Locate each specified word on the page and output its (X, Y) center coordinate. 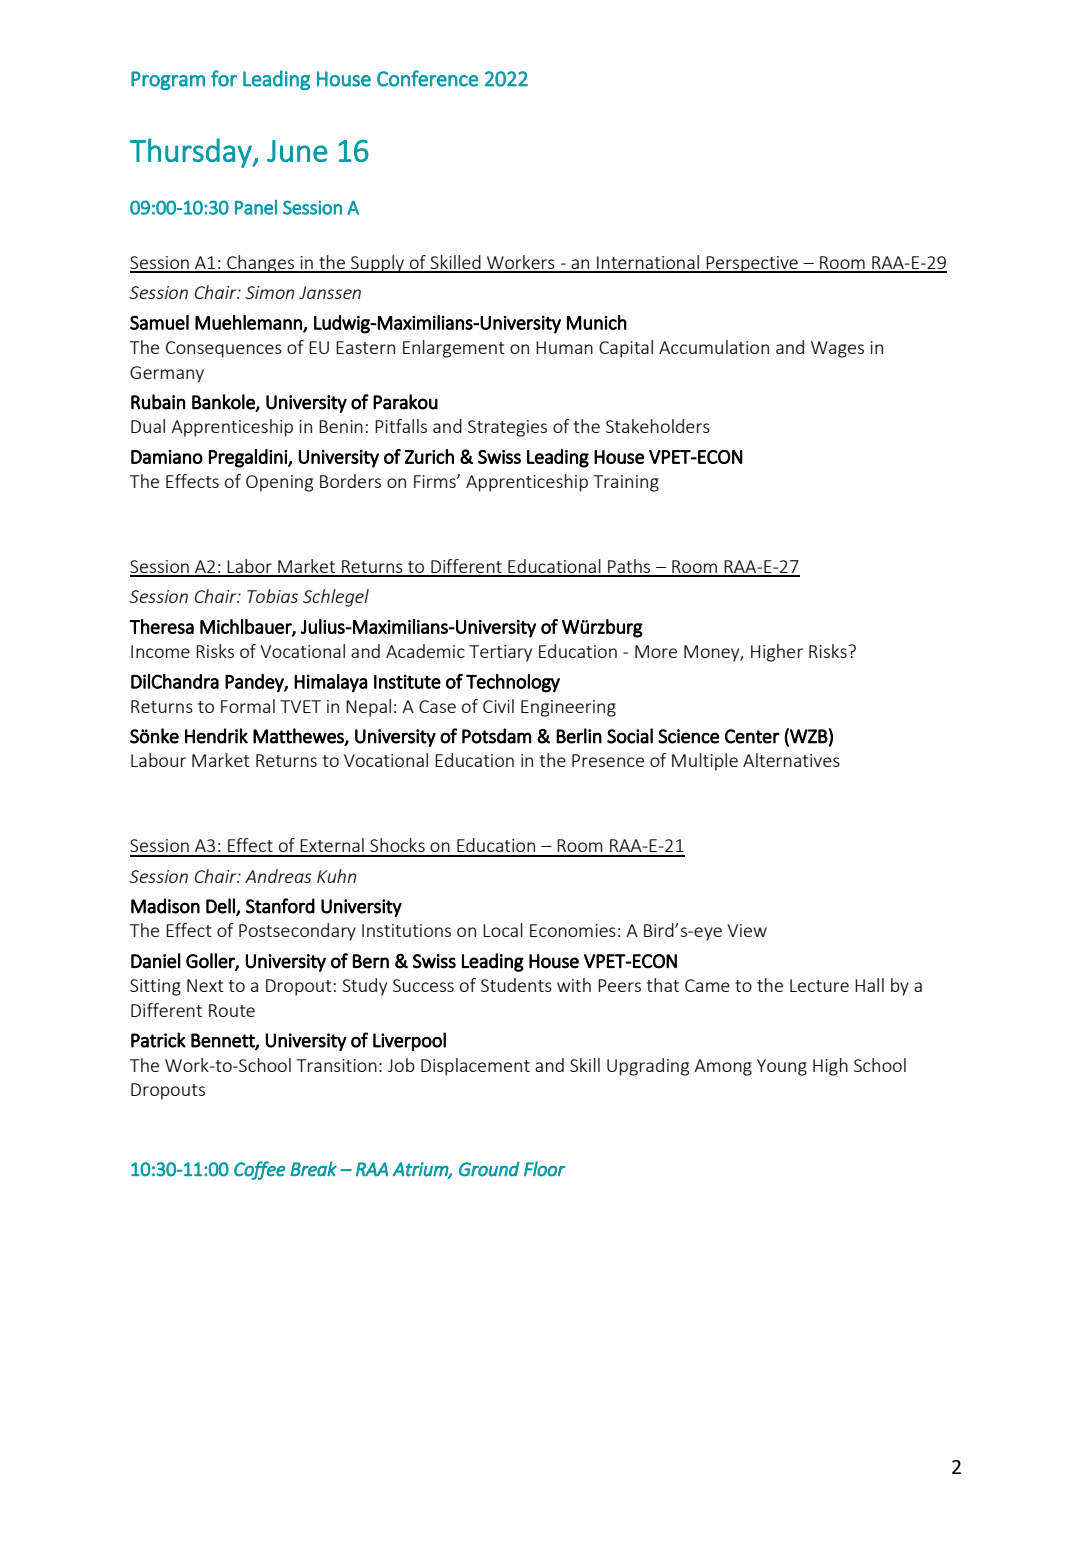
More (656, 651)
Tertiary (500, 653)
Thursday (192, 153)
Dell (221, 906)
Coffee (260, 1170)
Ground (489, 1169)
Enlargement (454, 349)
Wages (837, 349)
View (747, 930)
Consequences (224, 349)
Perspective (752, 264)
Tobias (272, 596)
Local (503, 930)
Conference (427, 78)
